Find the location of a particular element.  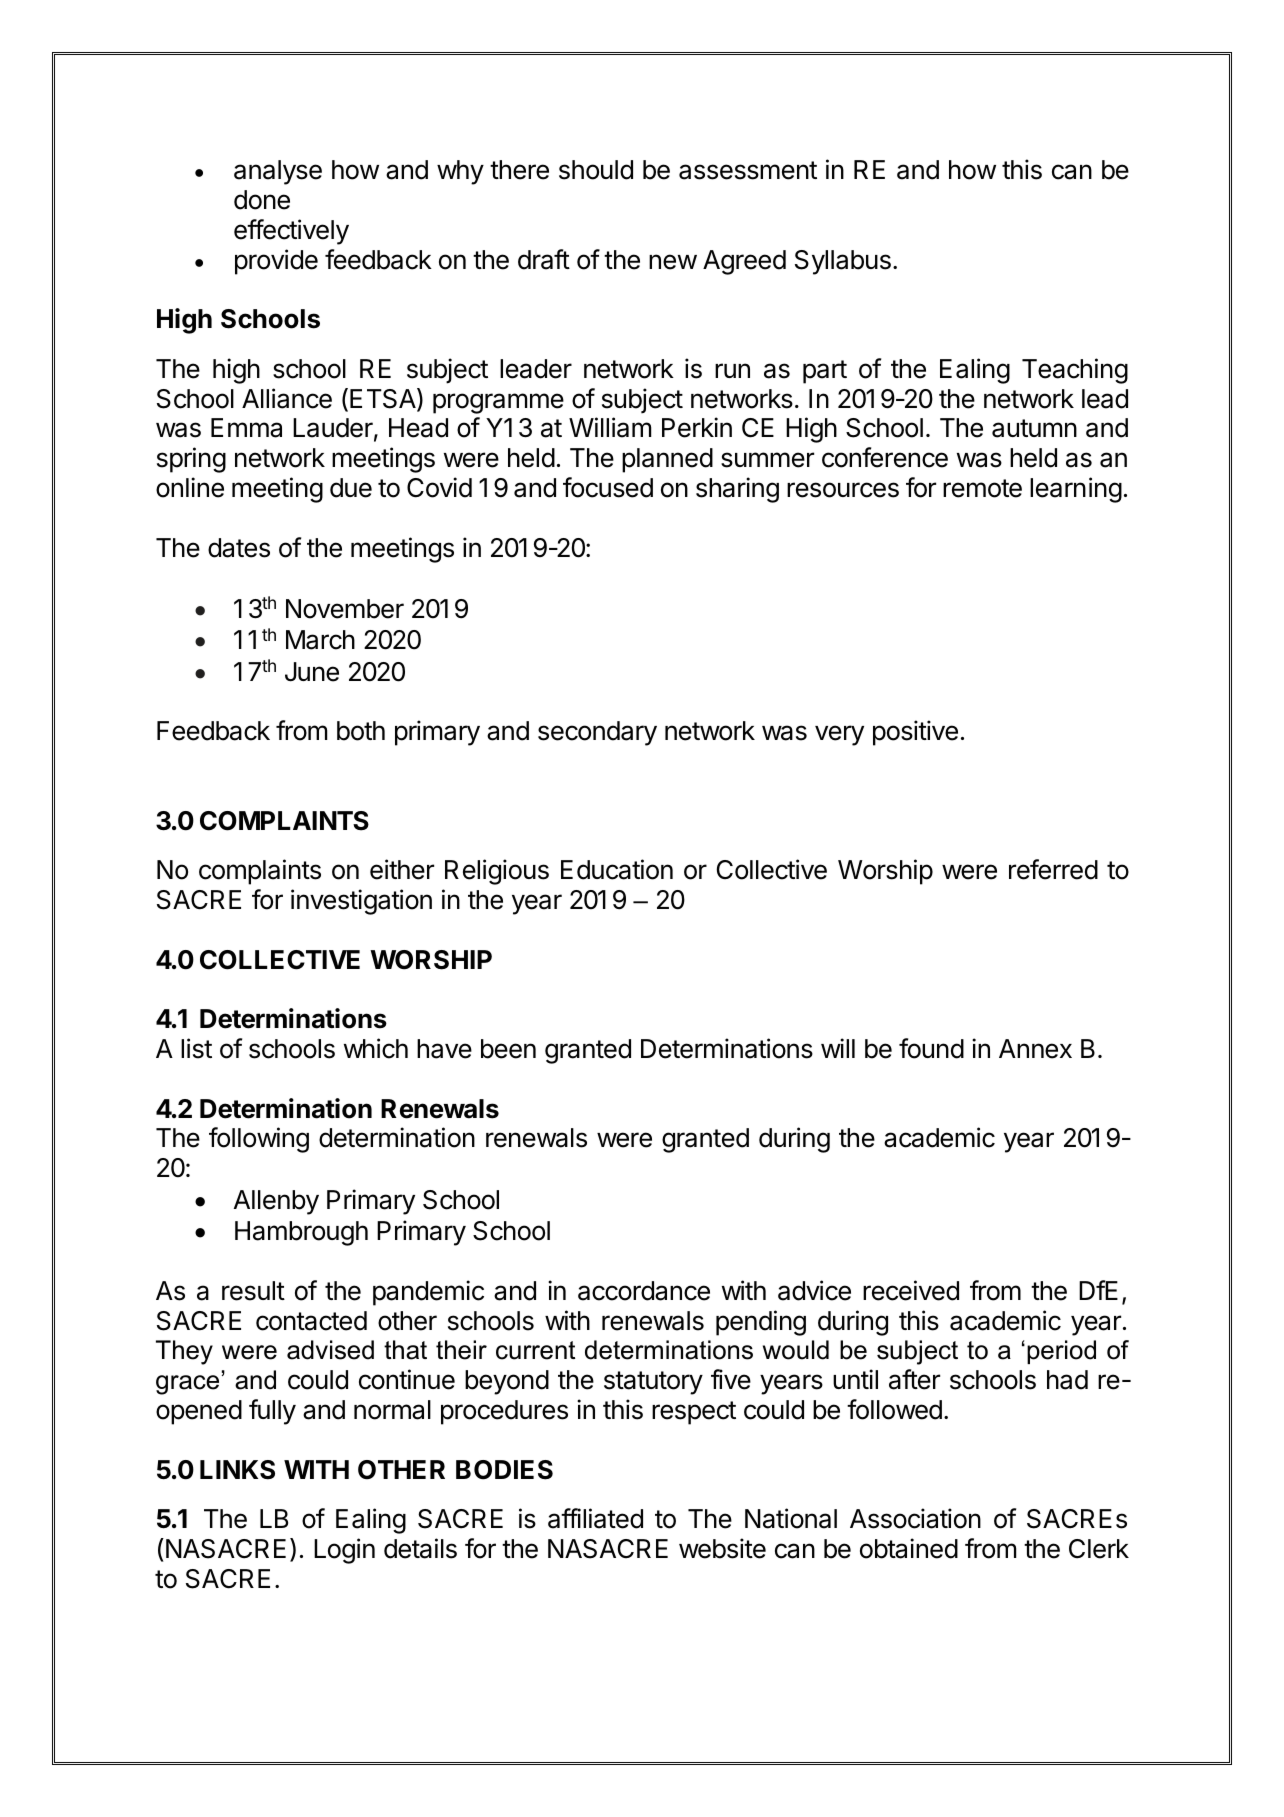

investigation is located at coordinates (361, 902).
